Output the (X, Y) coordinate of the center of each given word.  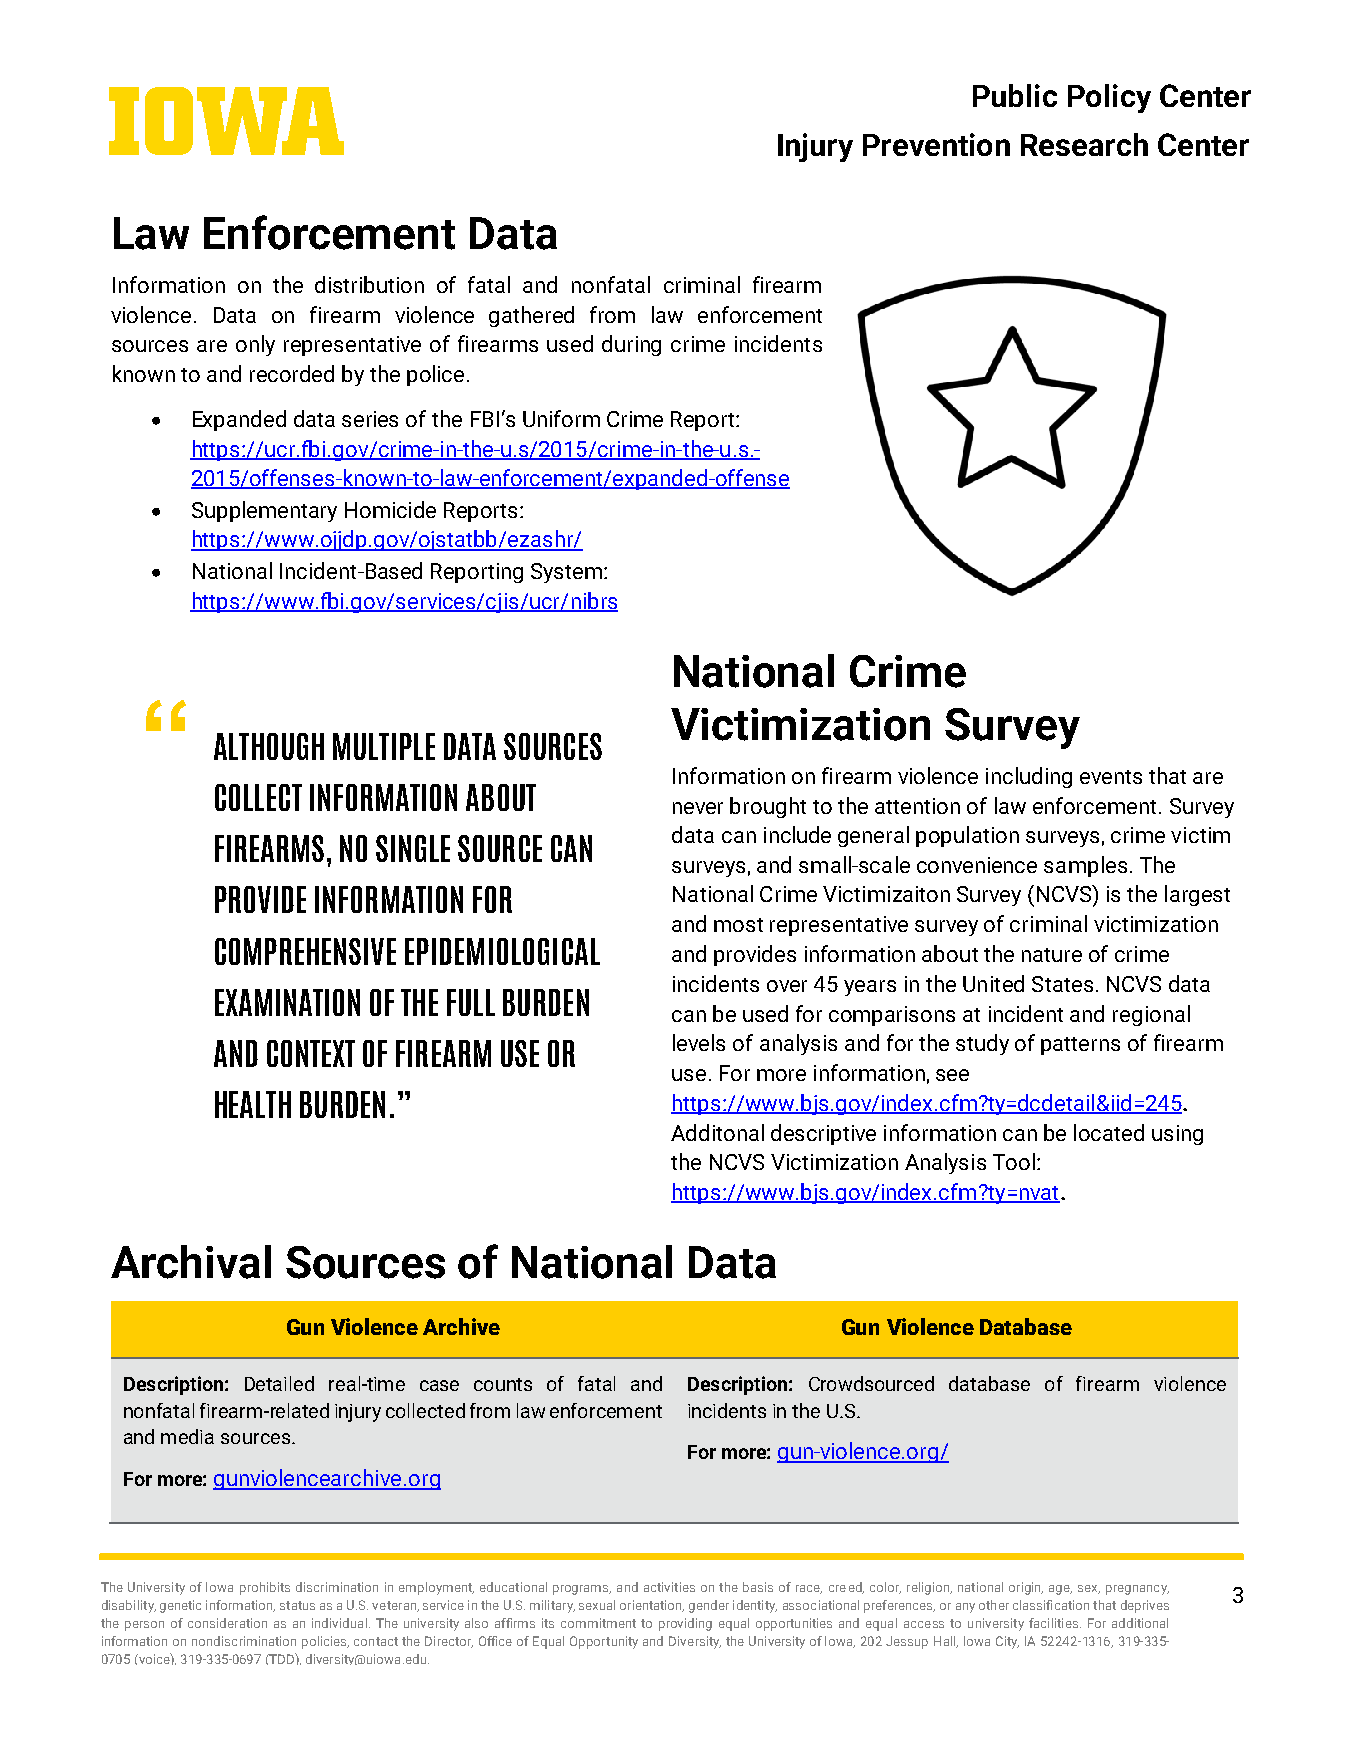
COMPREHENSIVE (305, 951)
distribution (369, 284)
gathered (531, 316)
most (738, 925)
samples (1085, 866)
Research (1084, 144)
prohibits (265, 1588)
